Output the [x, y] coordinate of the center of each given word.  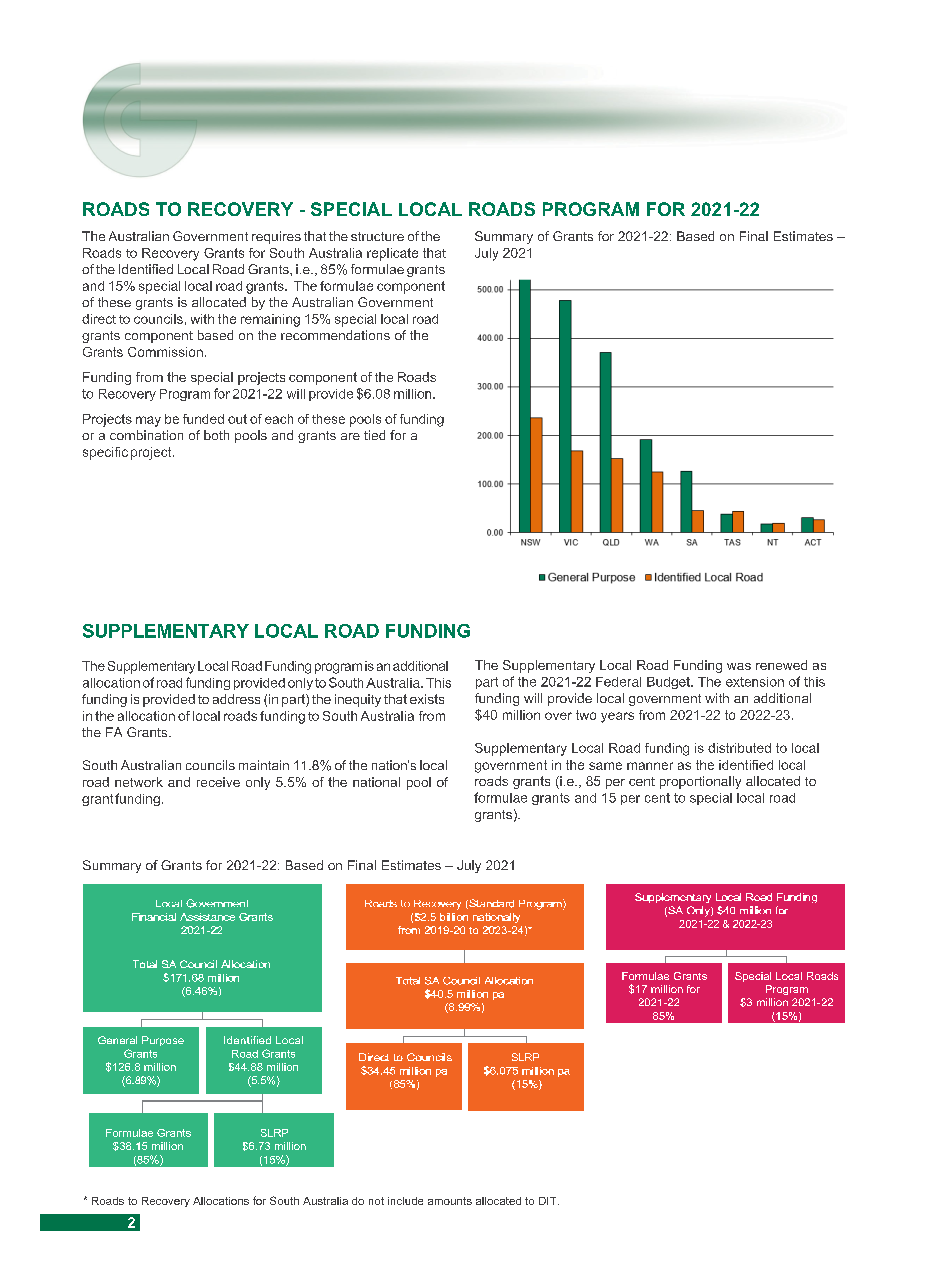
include [405, 1201]
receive [218, 782]
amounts [450, 1201]
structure [377, 236]
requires [276, 237]
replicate [392, 254]
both [216, 435]
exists [427, 699]
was [739, 666]
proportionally [700, 782]
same [605, 766]
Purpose [163, 1041]
